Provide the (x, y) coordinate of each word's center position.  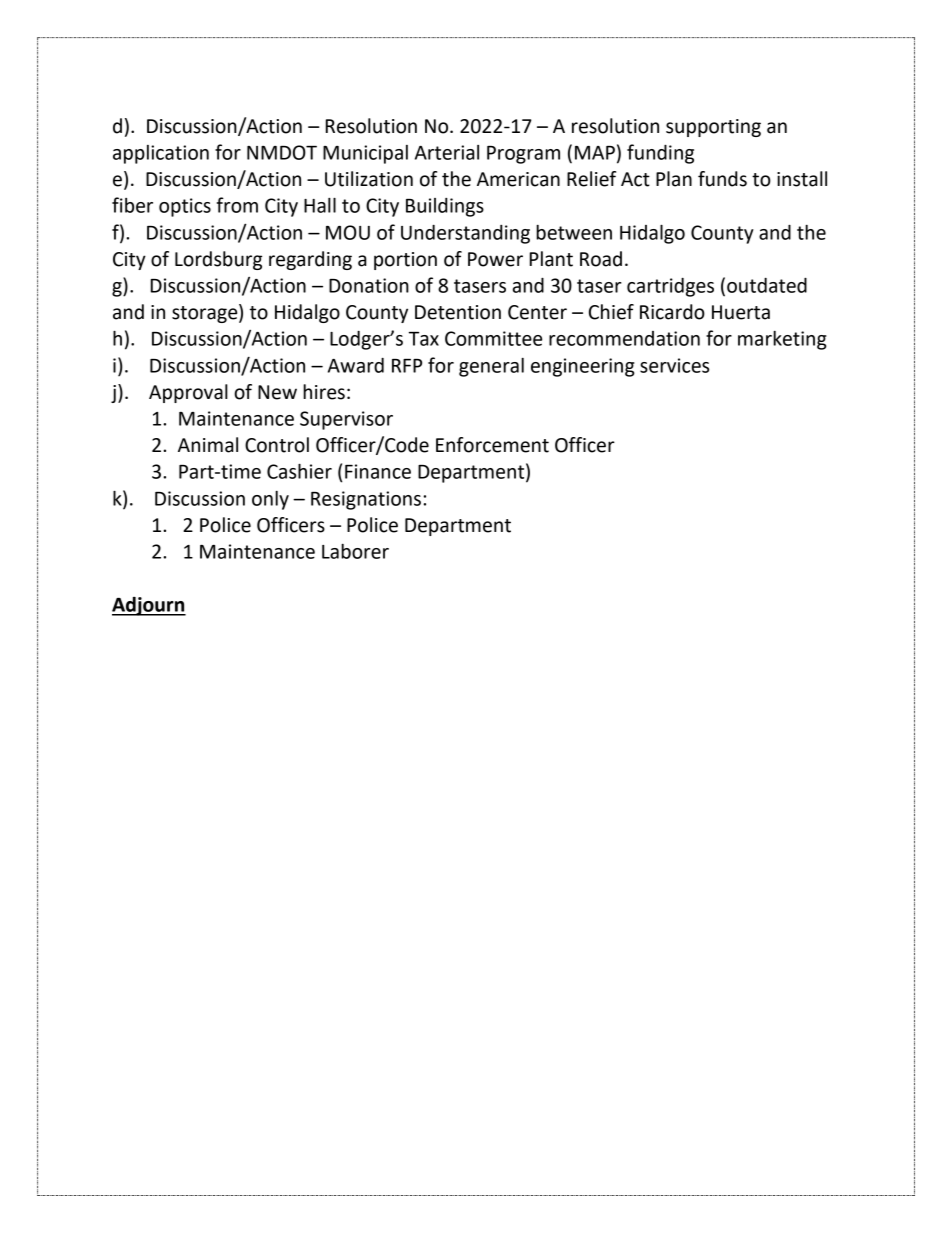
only (270, 500)
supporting (713, 128)
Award (356, 365)
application (161, 154)
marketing (782, 340)
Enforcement (492, 445)
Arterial (447, 152)
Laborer (355, 551)
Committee (493, 338)
